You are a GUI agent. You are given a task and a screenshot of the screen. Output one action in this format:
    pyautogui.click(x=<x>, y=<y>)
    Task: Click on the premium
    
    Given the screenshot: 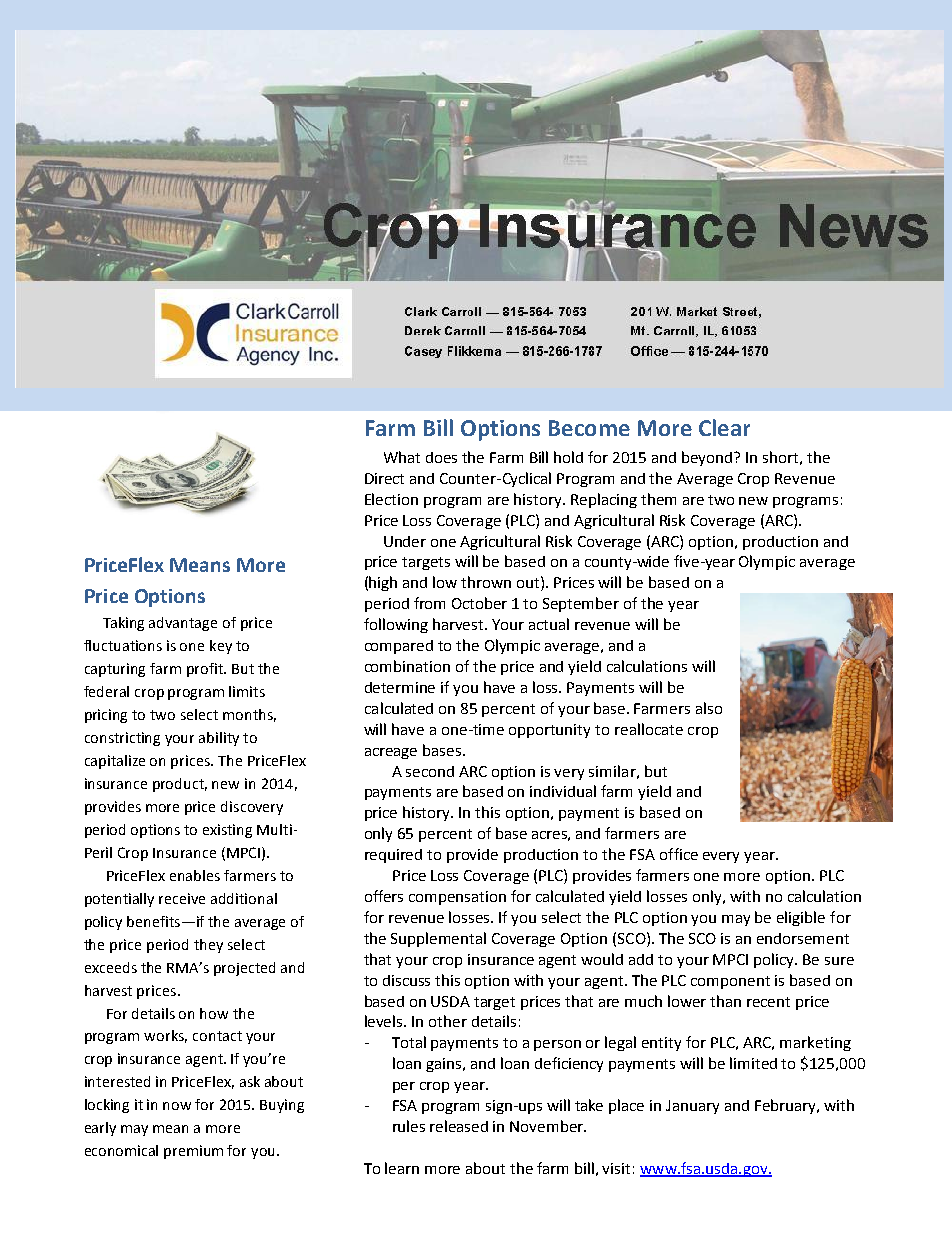 What is the action you would take?
    pyautogui.click(x=193, y=1152)
